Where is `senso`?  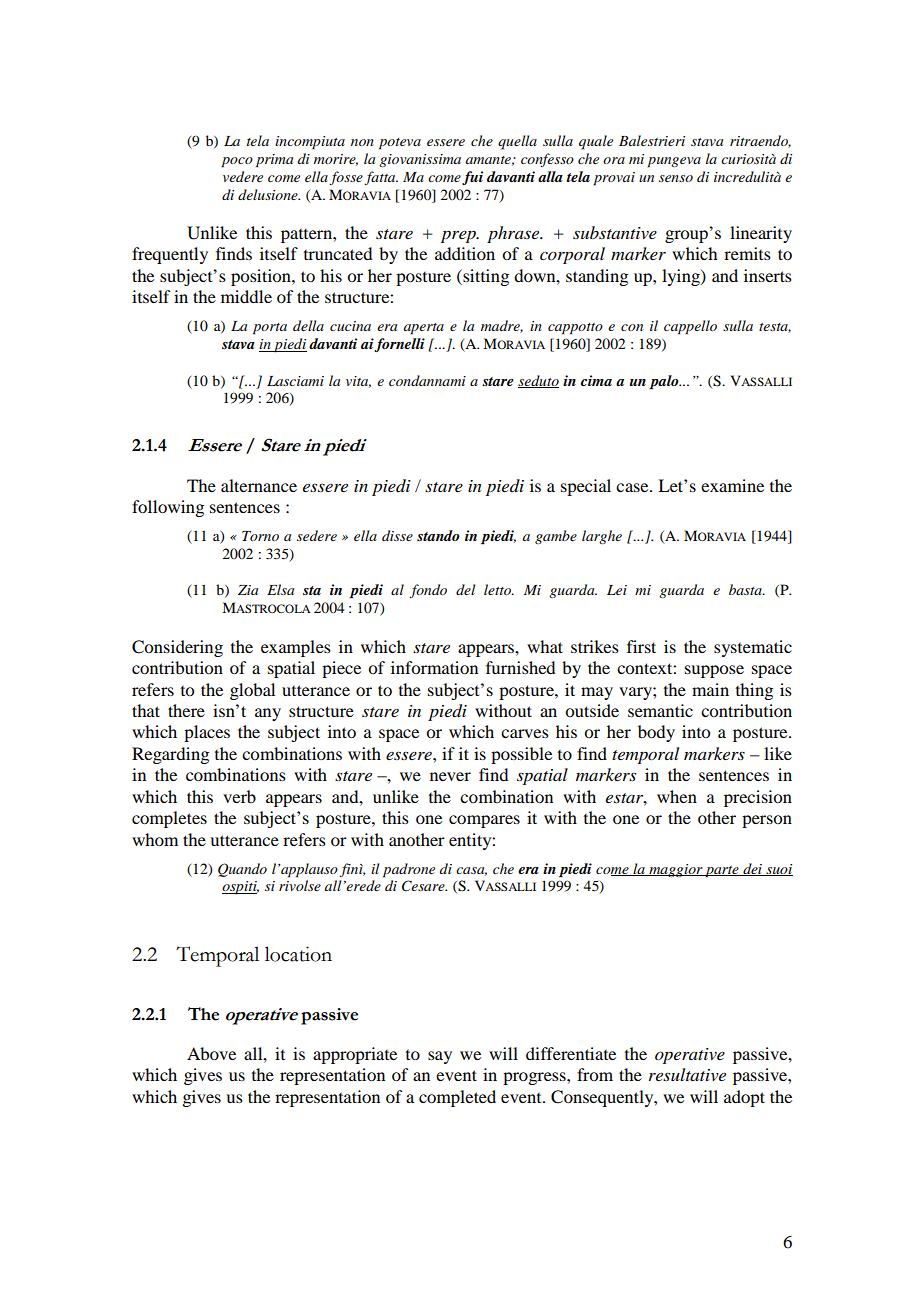
senso is located at coordinates (676, 178).
